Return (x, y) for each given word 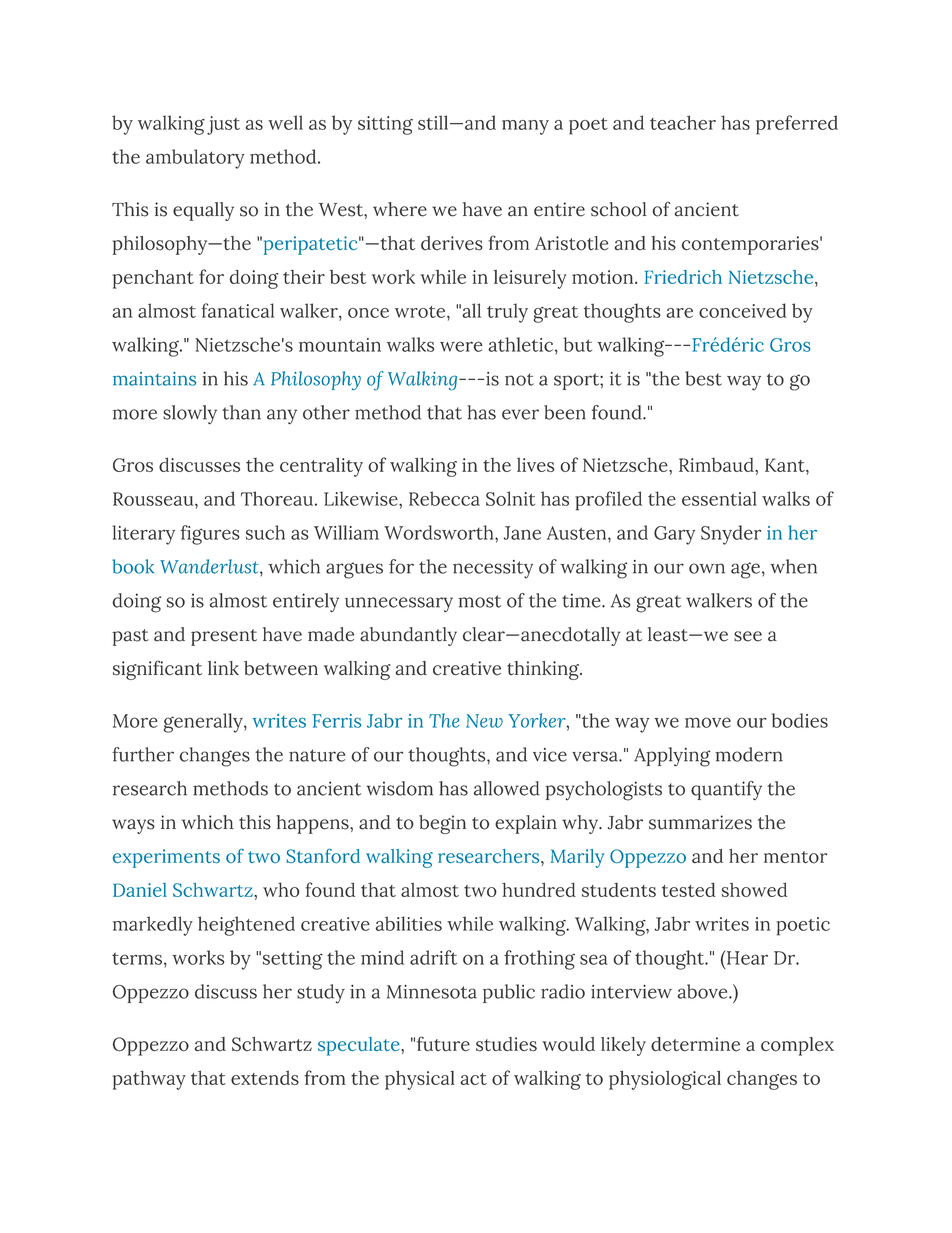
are (679, 313)
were (461, 346)
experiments (166, 858)
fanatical (237, 310)
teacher (683, 122)
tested (689, 889)
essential (719, 498)
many (525, 127)
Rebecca (444, 498)
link (223, 668)
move (708, 722)
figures (210, 535)
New (484, 721)
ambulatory (195, 159)
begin (442, 824)
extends (265, 1077)
